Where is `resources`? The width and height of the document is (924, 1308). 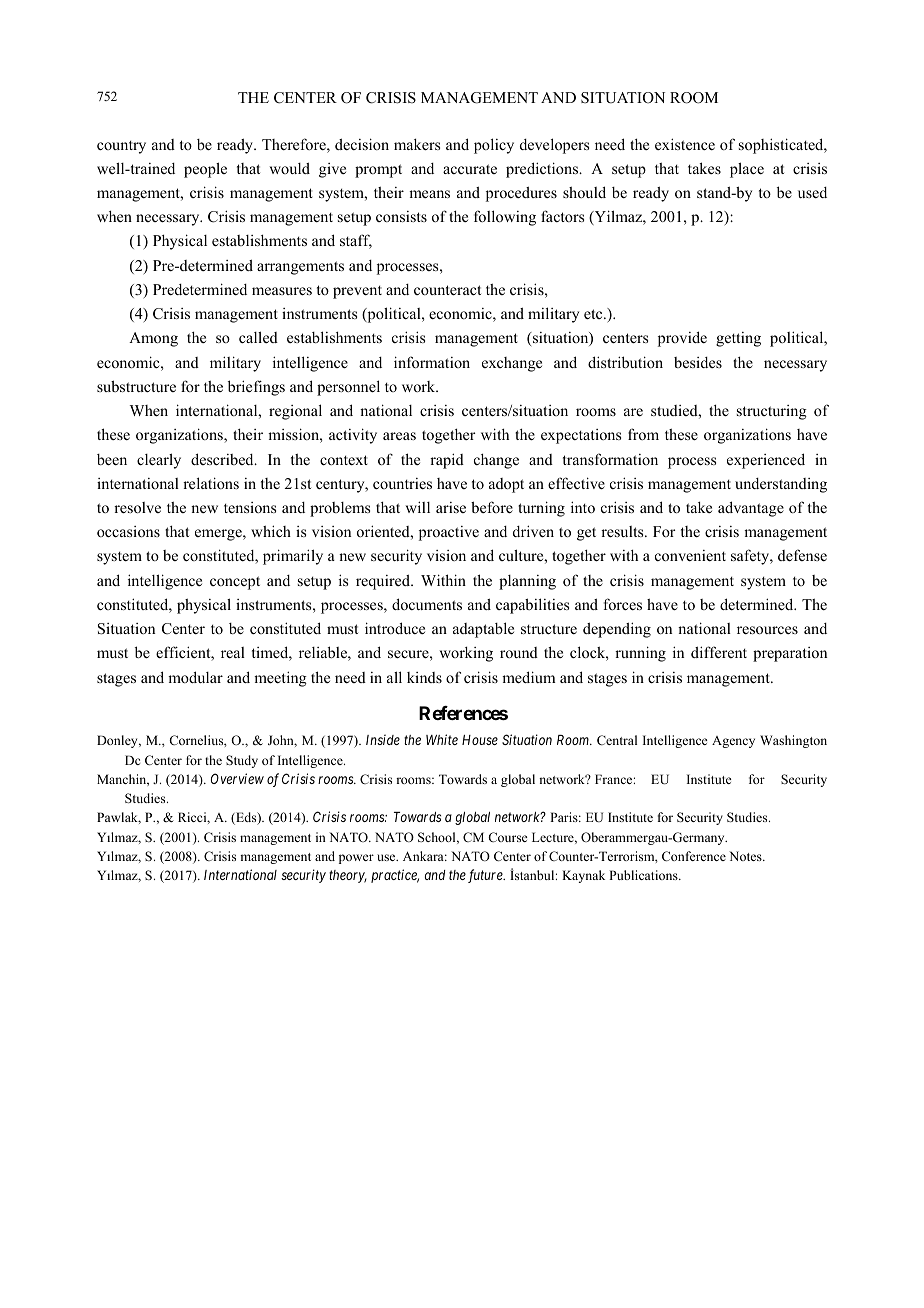 resources is located at coordinates (767, 630).
